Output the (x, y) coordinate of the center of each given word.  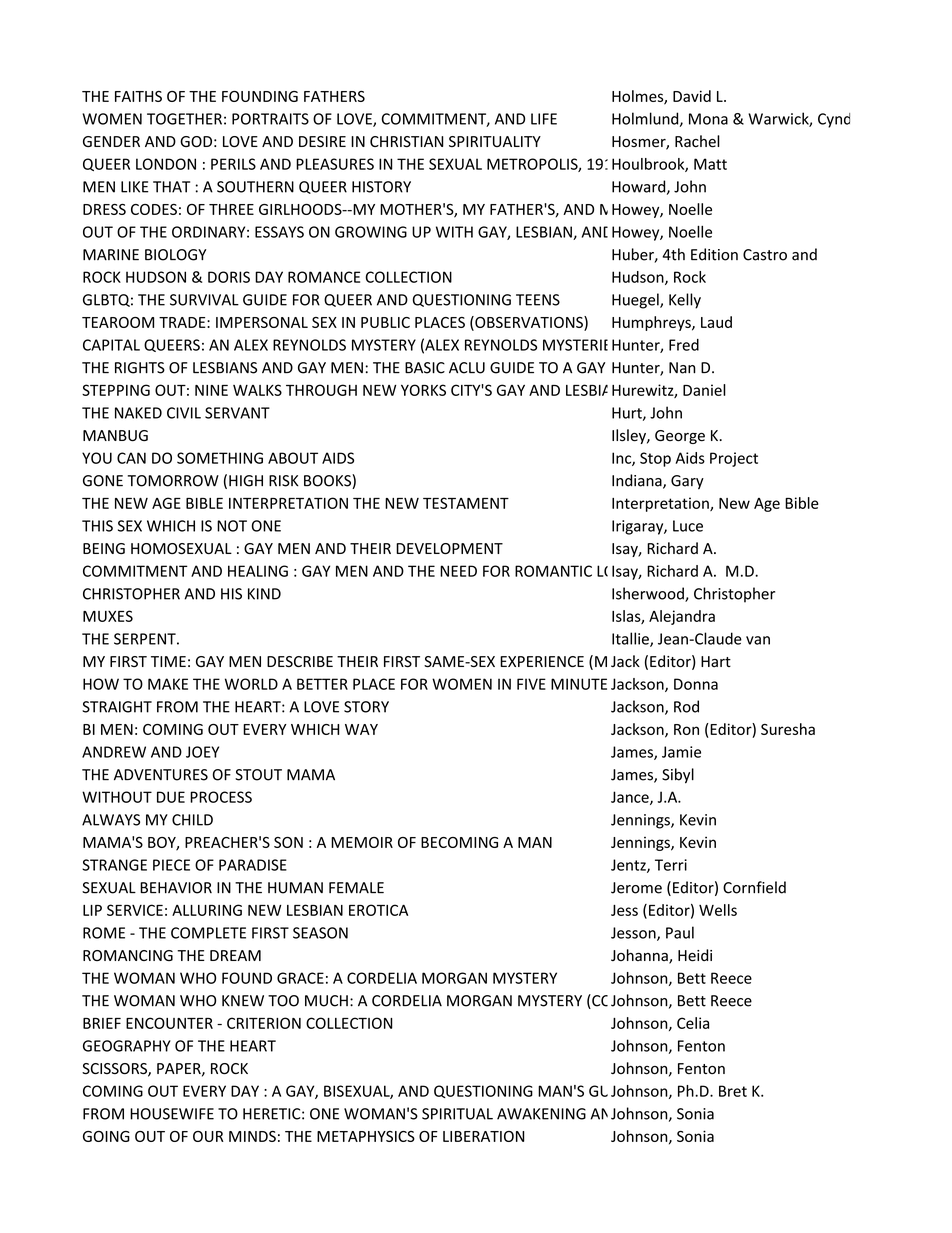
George (680, 437)
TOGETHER (184, 119)
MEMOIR (362, 842)
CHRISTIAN (407, 141)
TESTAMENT (466, 503)
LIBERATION (483, 1136)
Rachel (697, 141)
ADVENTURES (161, 775)
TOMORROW (173, 481)
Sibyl (678, 776)
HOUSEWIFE (172, 1114)
